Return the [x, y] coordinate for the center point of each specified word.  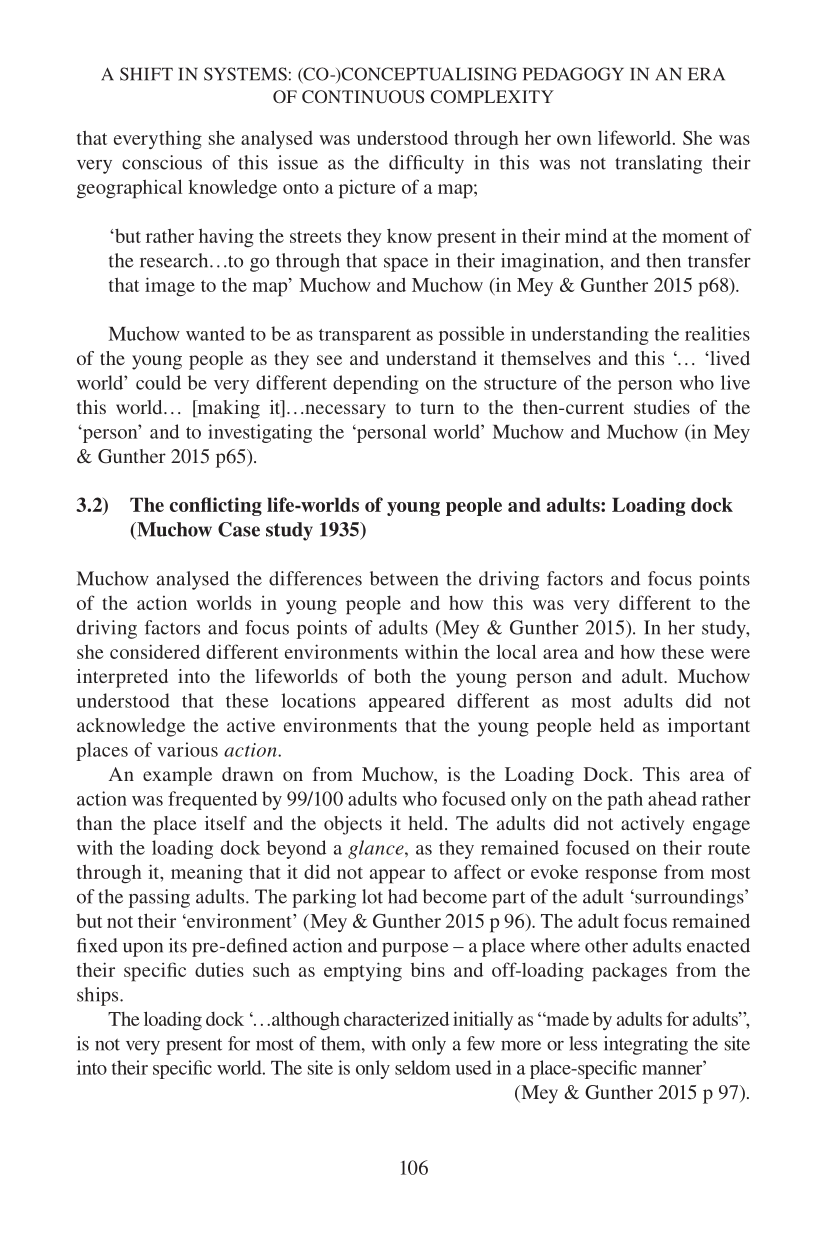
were [730, 654]
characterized [396, 1018]
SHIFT [146, 74]
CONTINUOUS [363, 97]
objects [353, 825]
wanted [215, 333]
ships [99, 996]
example [177, 776]
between [404, 578]
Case [239, 529]
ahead [672, 798]
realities [717, 333]
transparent [365, 337]
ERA [706, 74]
